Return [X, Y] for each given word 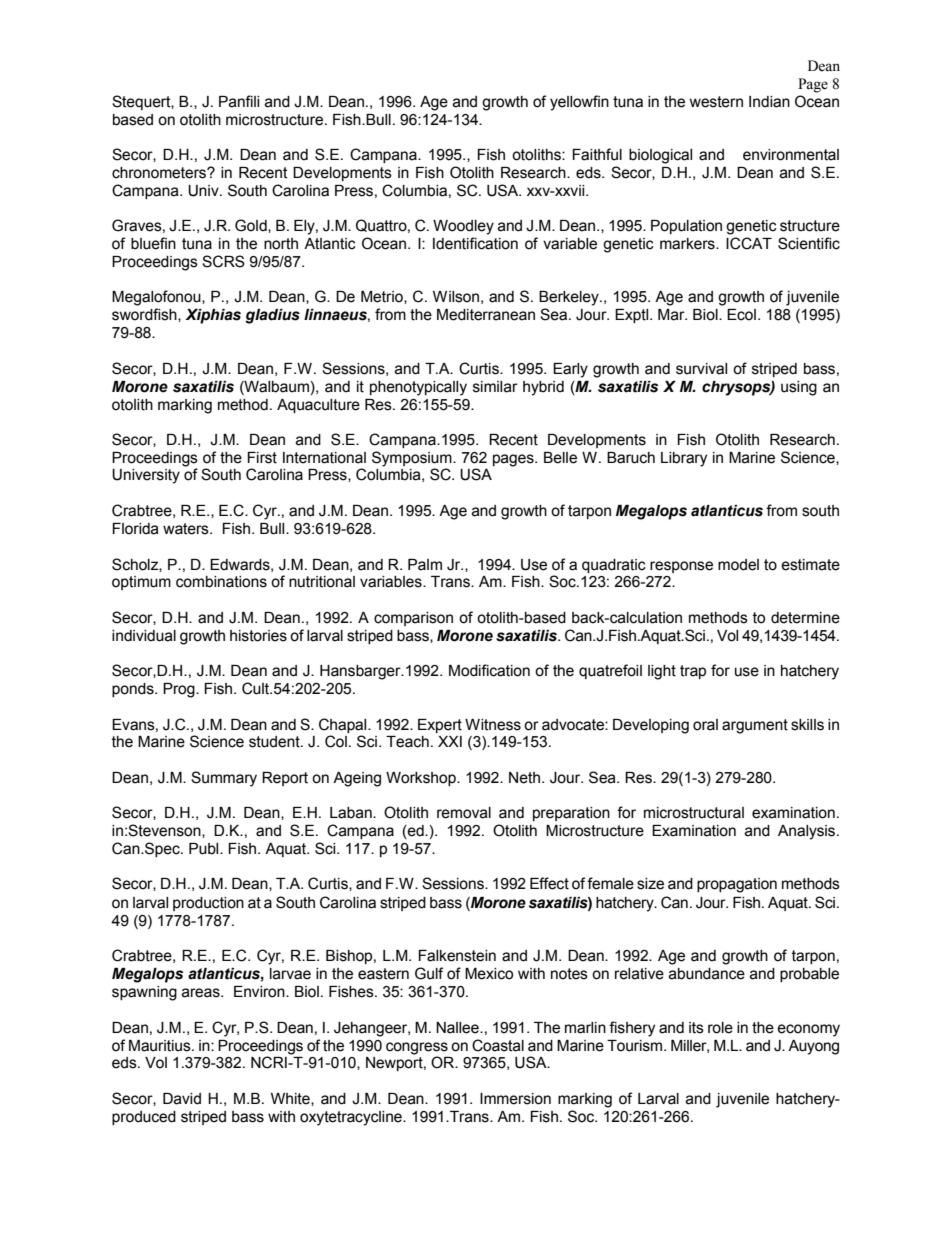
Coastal [498, 1045]
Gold [252, 226]
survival [701, 369]
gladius [272, 316]
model [738, 565]
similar [495, 387]
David [182, 1099]
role [720, 1028]
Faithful [597, 154]
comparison [413, 619]
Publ [205, 849]
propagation [737, 885]
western [716, 102]
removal [464, 813]
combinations [221, 582]
